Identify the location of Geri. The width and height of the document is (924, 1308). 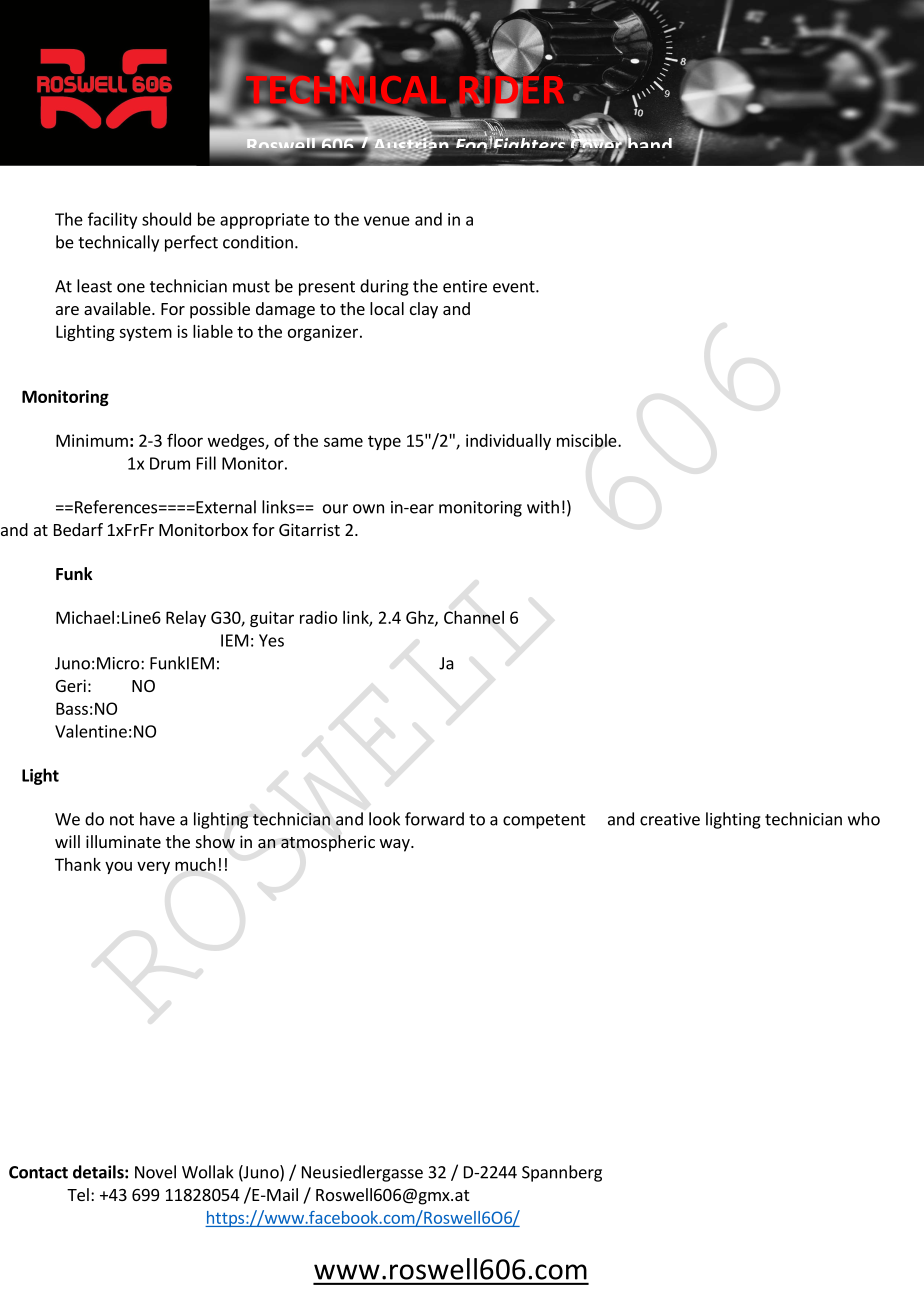
(71, 685).
